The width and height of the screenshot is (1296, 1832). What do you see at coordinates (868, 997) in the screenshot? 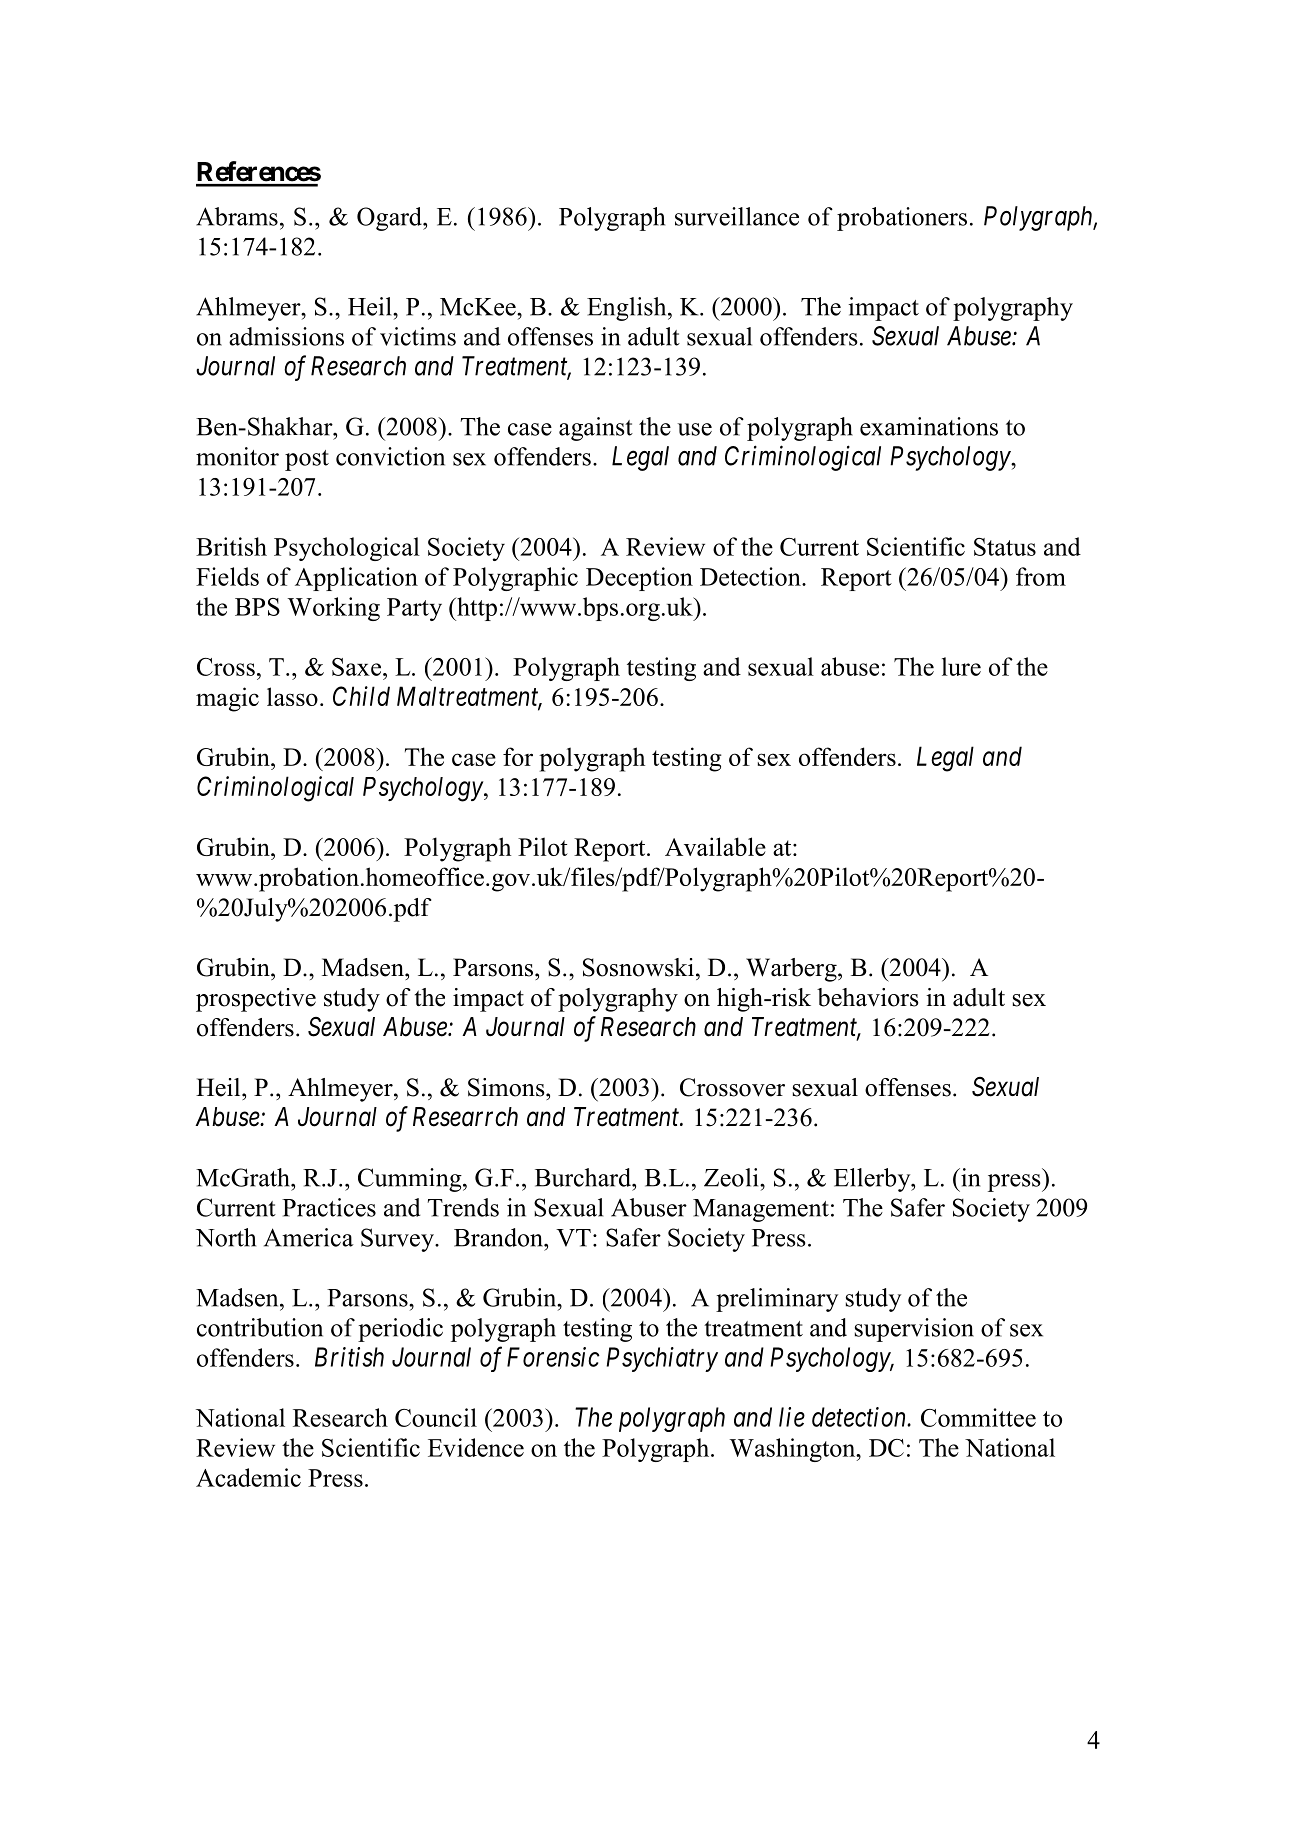
I see `behaviors` at bounding box center [868, 997].
